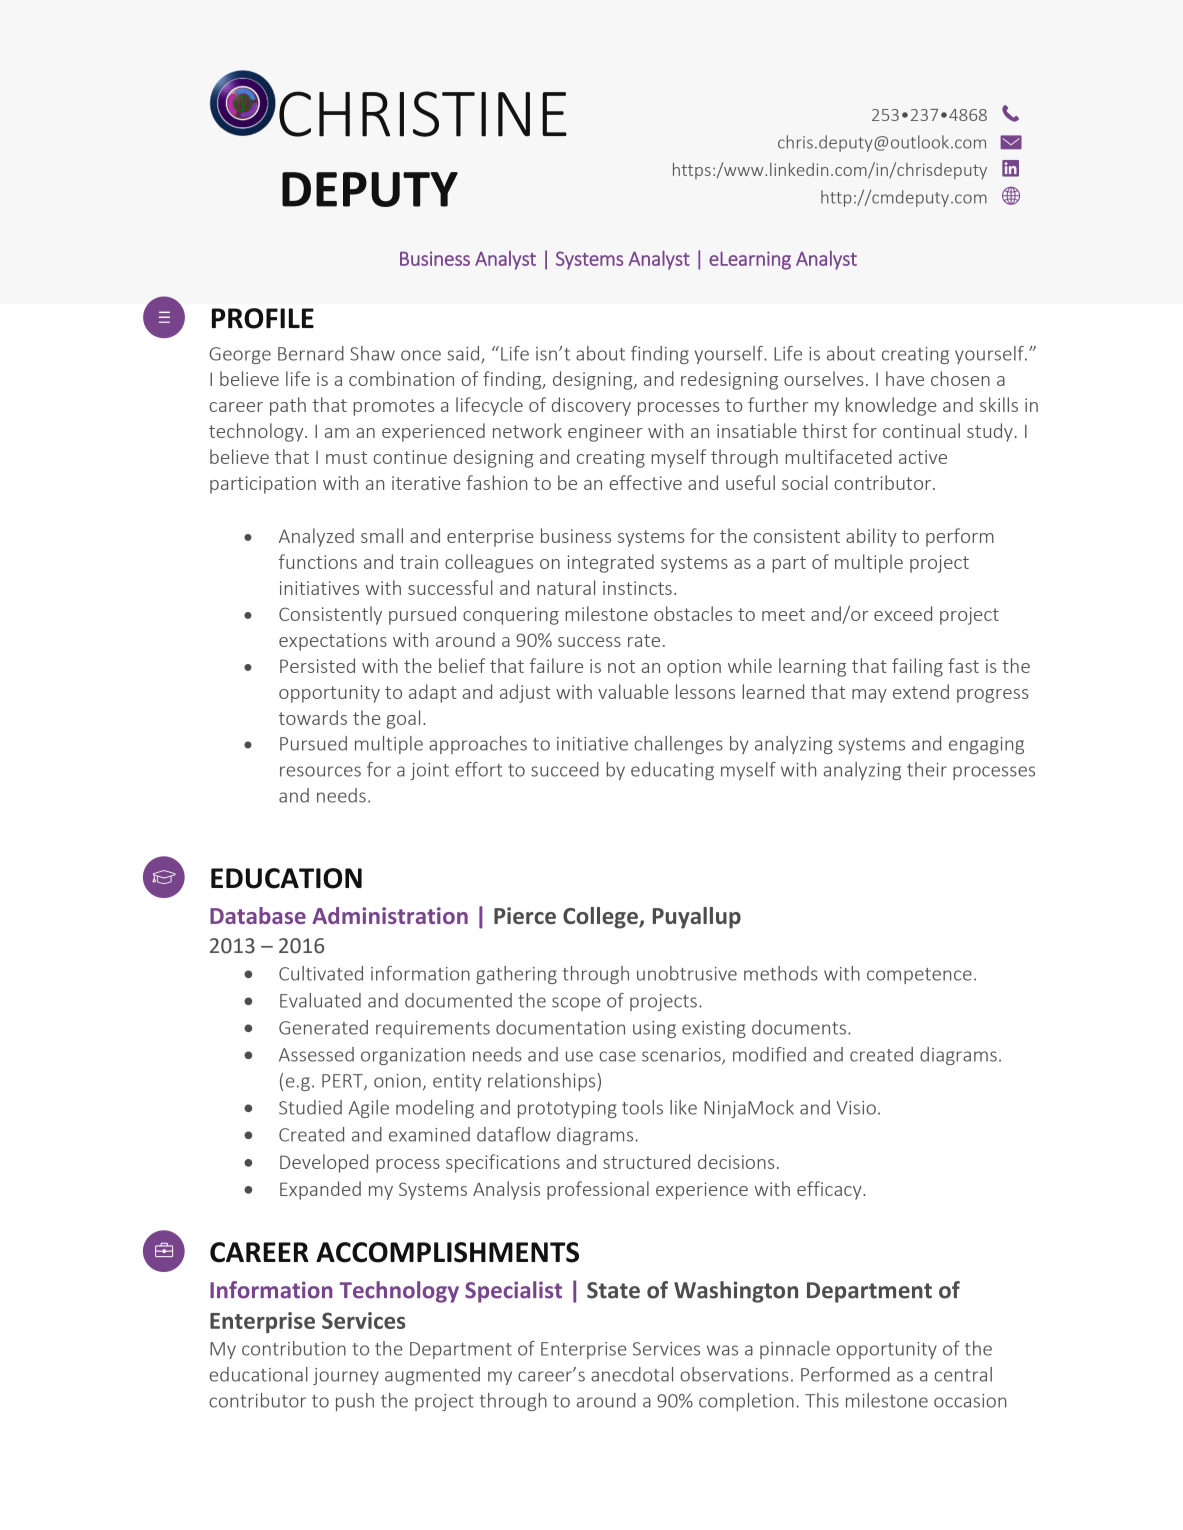 This screenshot has width=1183, height=1530. What do you see at coordinates (346, 1376) in the screenshot?
I see `journey` at bounding box center [346, 1376].
